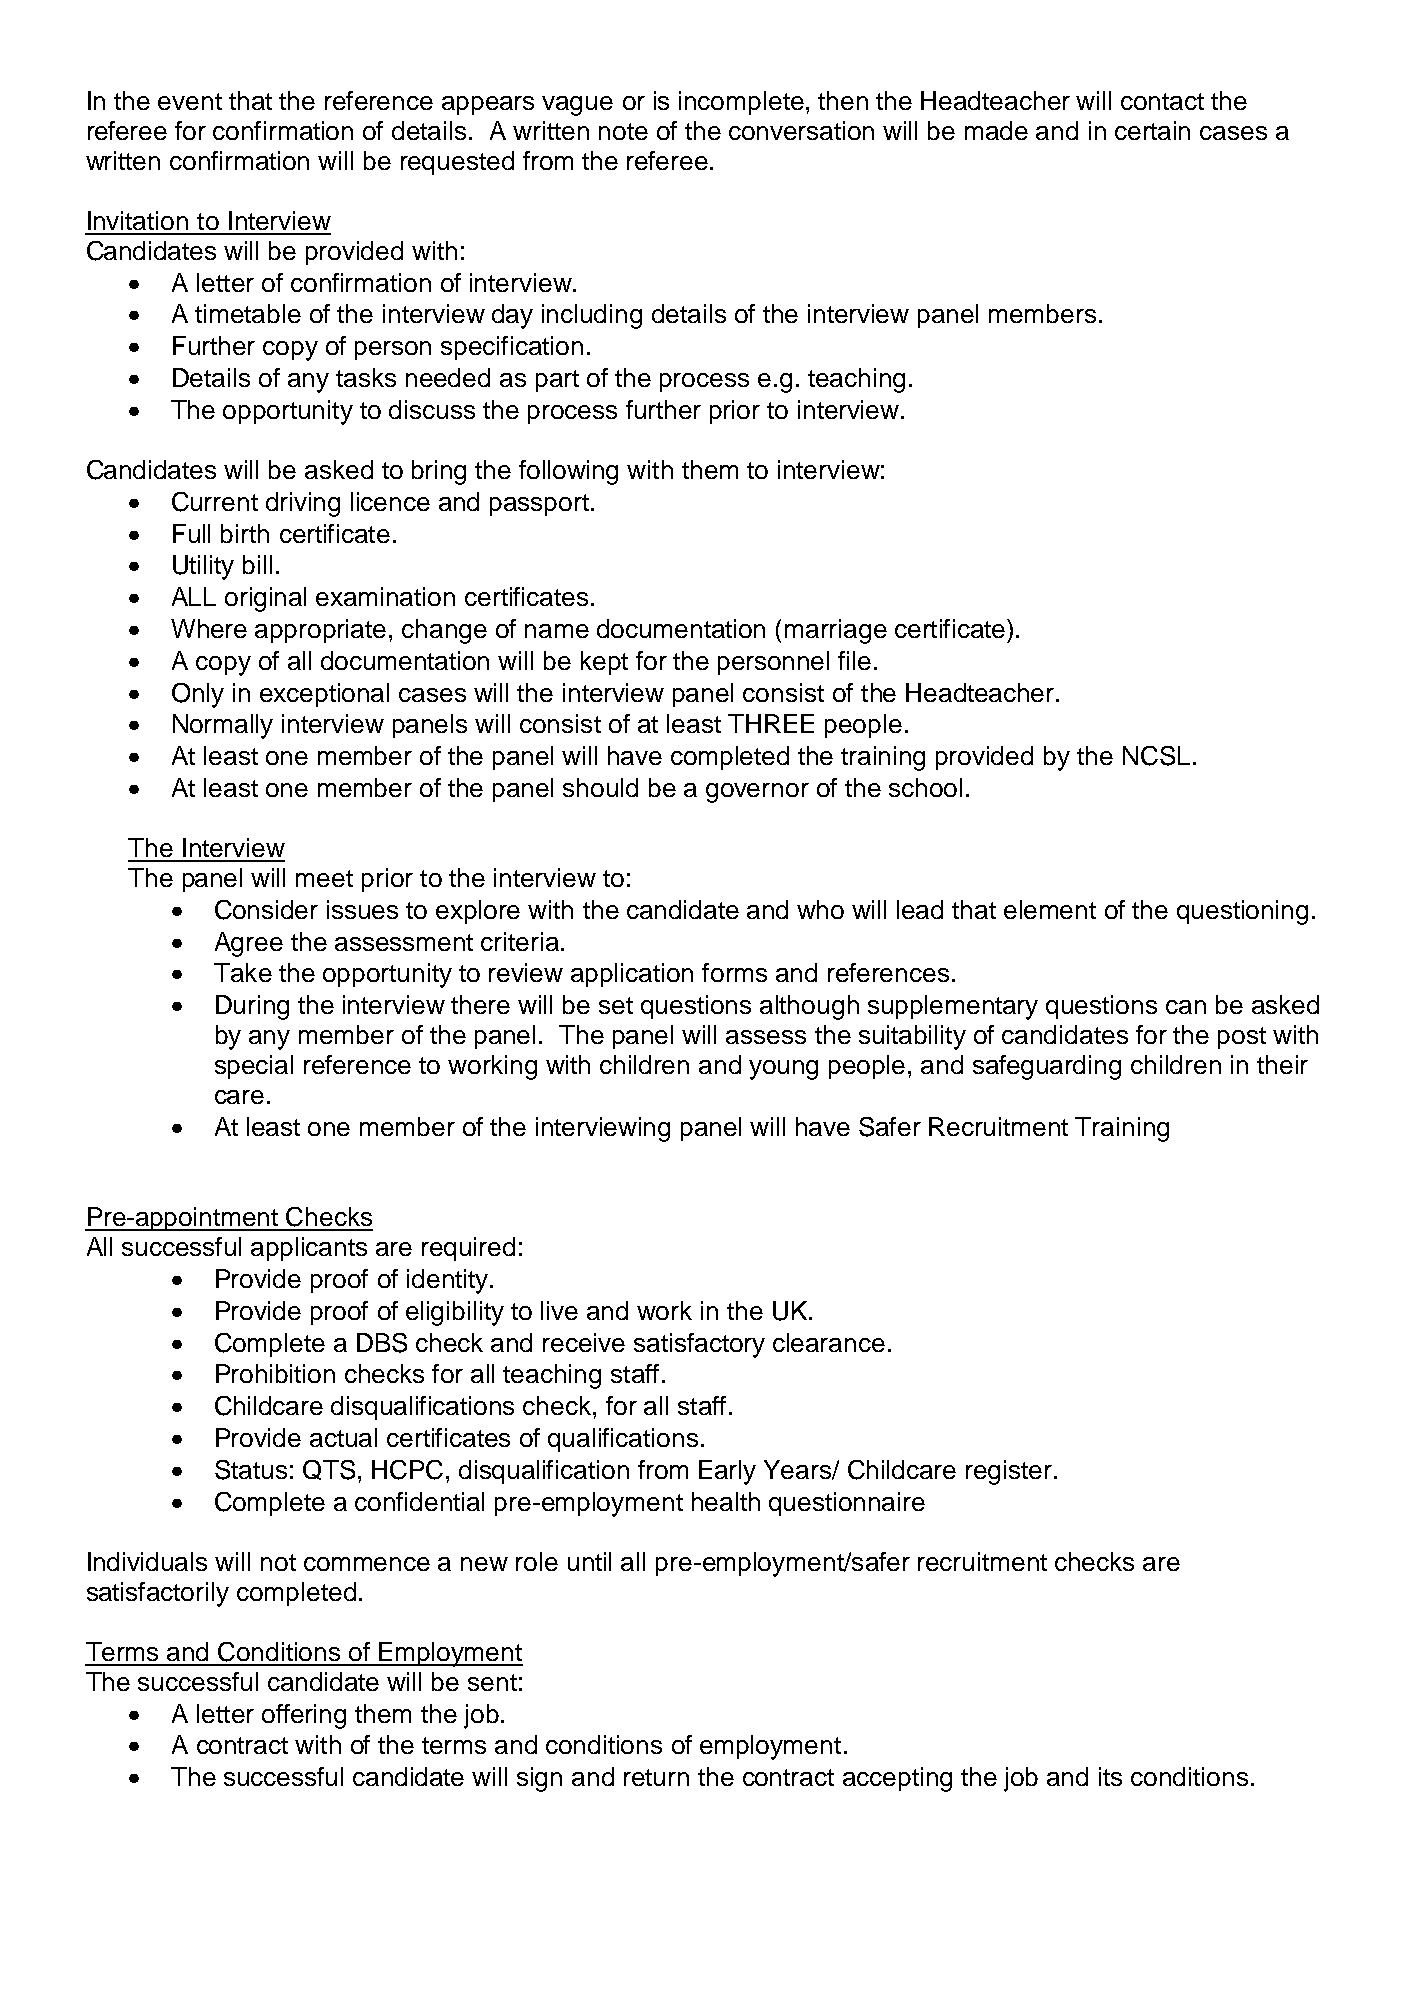  I want to click on event, so click(190, 101).
